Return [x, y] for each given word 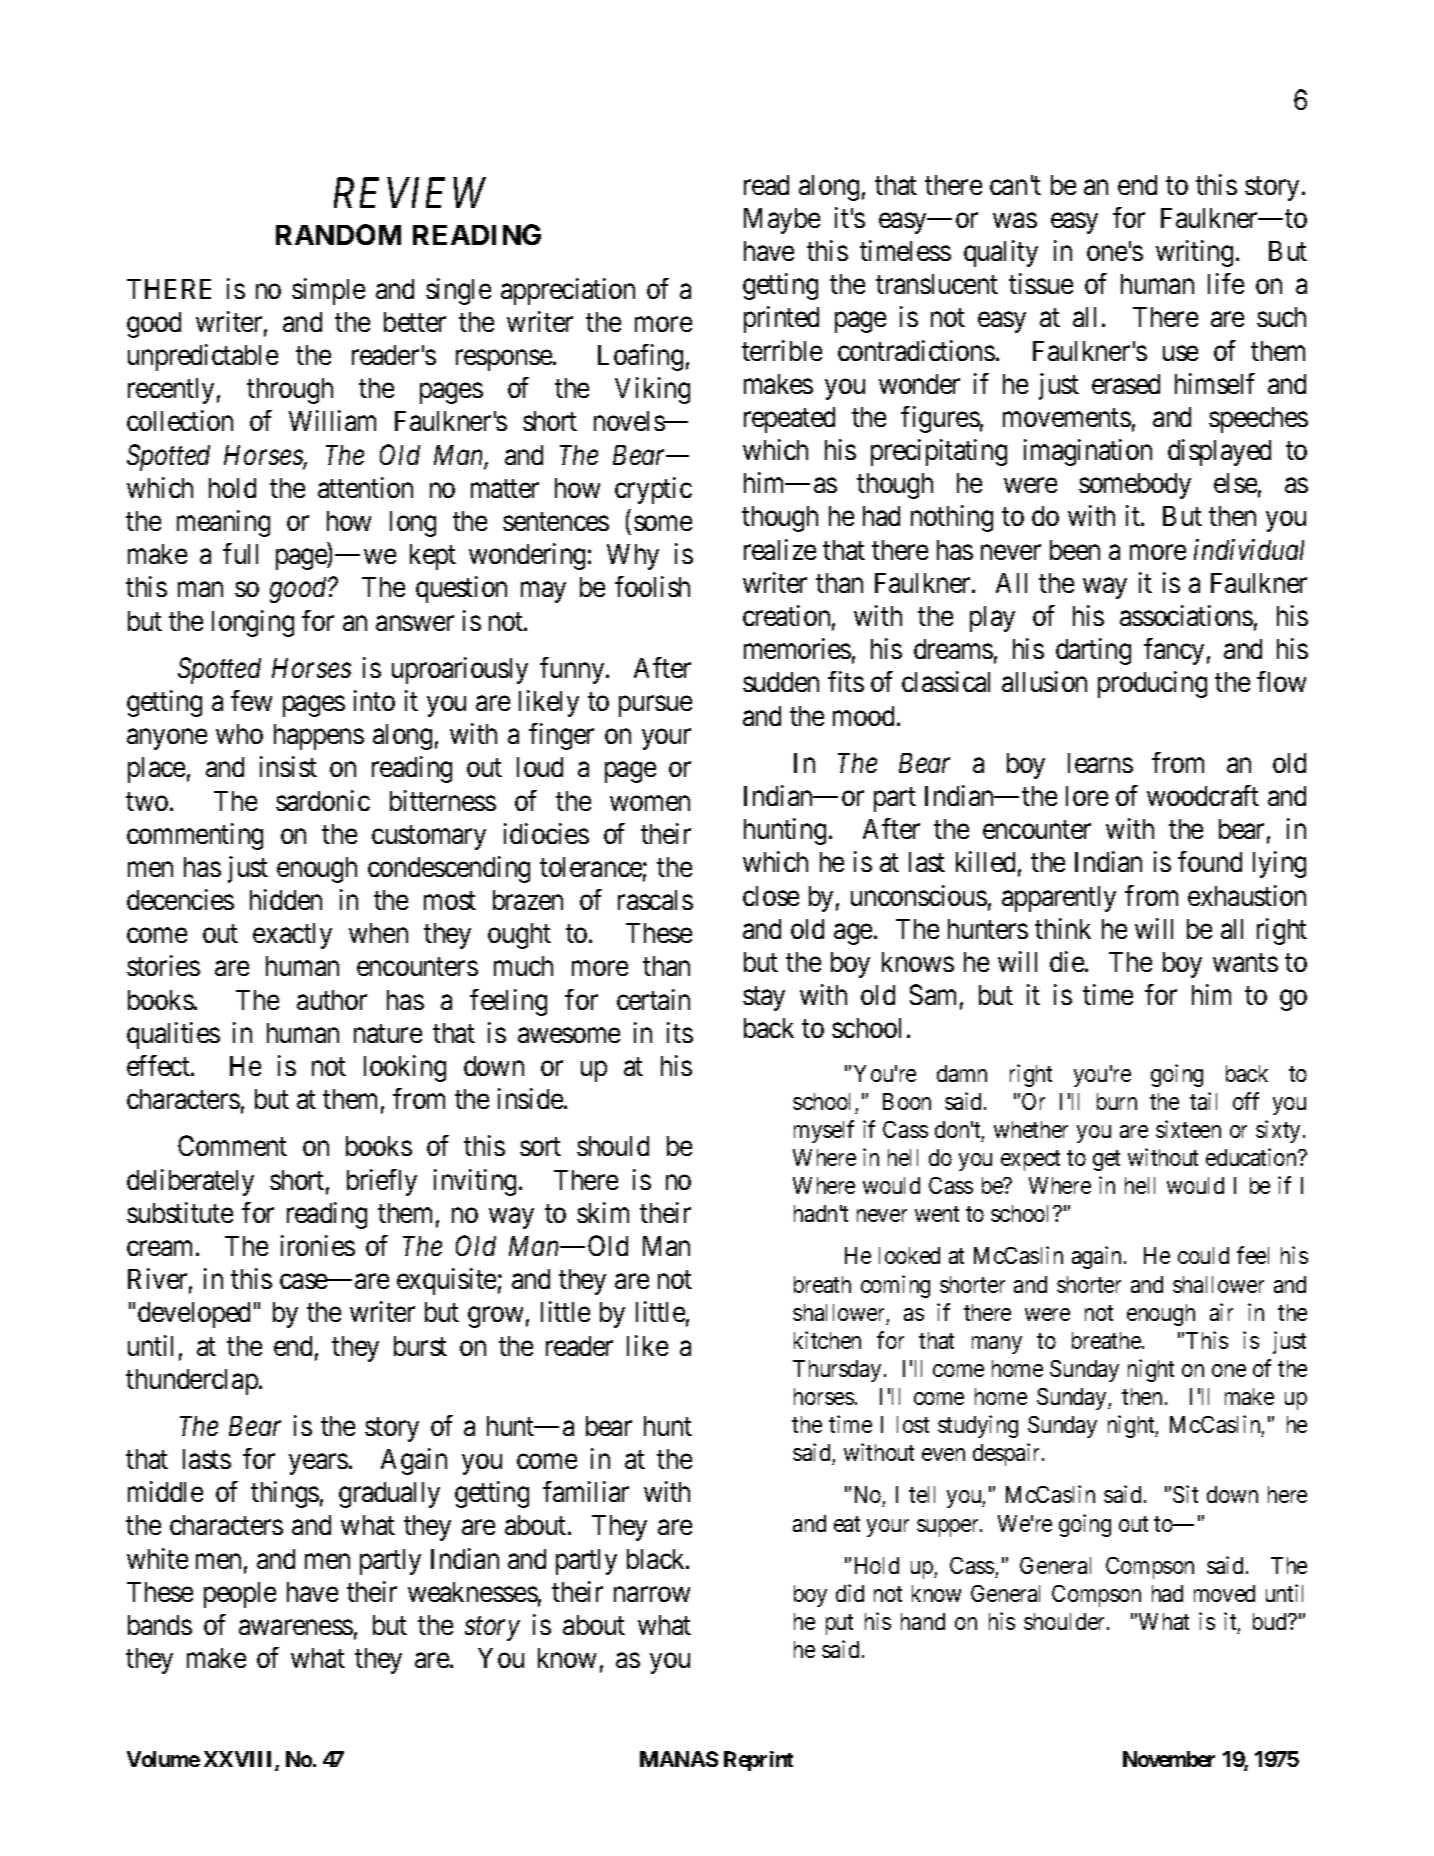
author [332, 1000]
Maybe [782, 221]
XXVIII [240, 1760]
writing [1194, 253]
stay [764, 999]
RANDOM [338, 234]
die [1068, 961]
